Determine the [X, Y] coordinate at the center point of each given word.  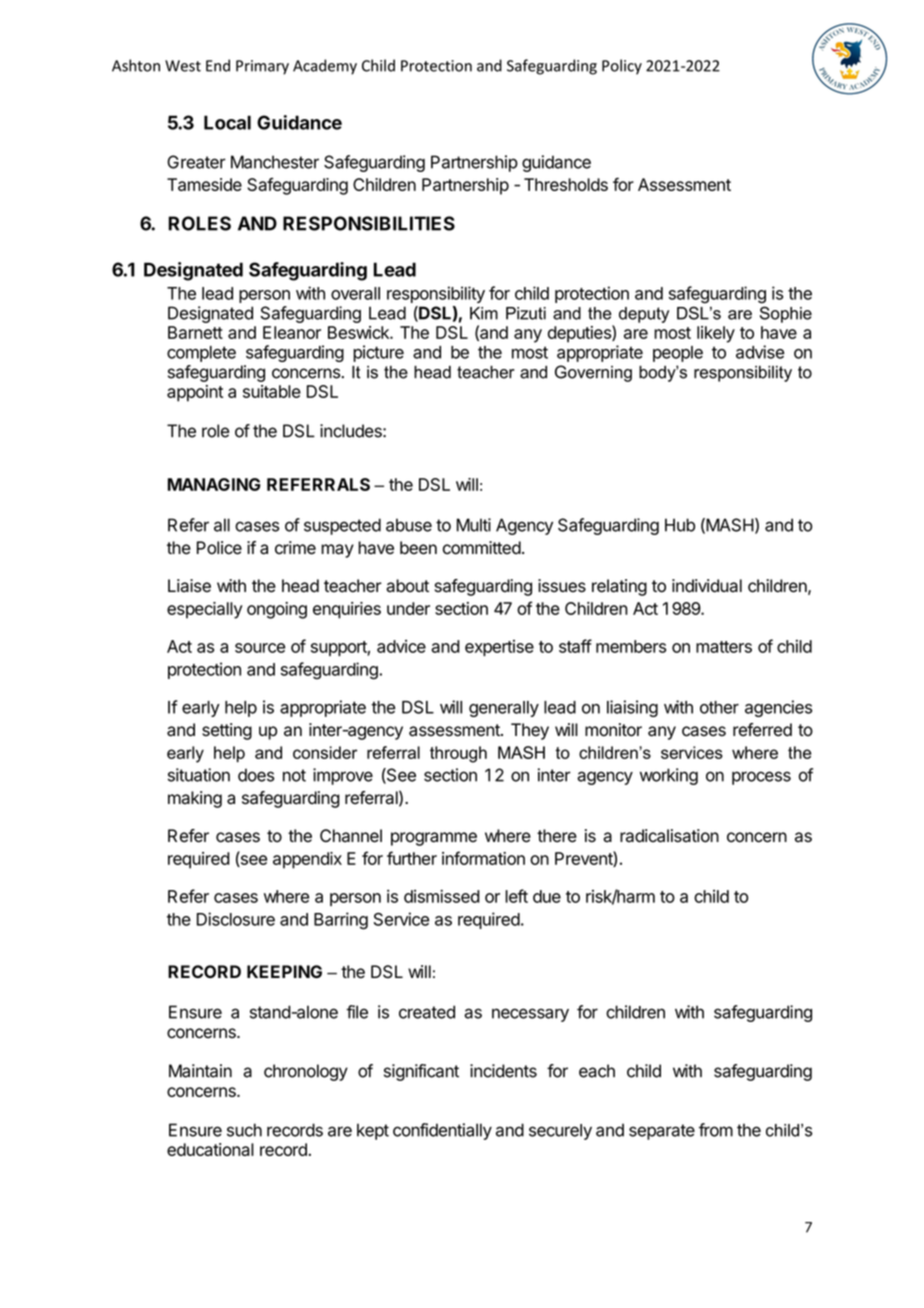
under [408, 608]
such [244, 1130]
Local [227, 122]
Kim [484, 313]
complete [201, 354]
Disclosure [236, 919]
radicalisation [669, 836]
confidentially [442, 1131]
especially [205, 610]
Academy [325, 67]
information [483, 858]
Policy [622, 67]
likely [716, 334]
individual [707, 586]
